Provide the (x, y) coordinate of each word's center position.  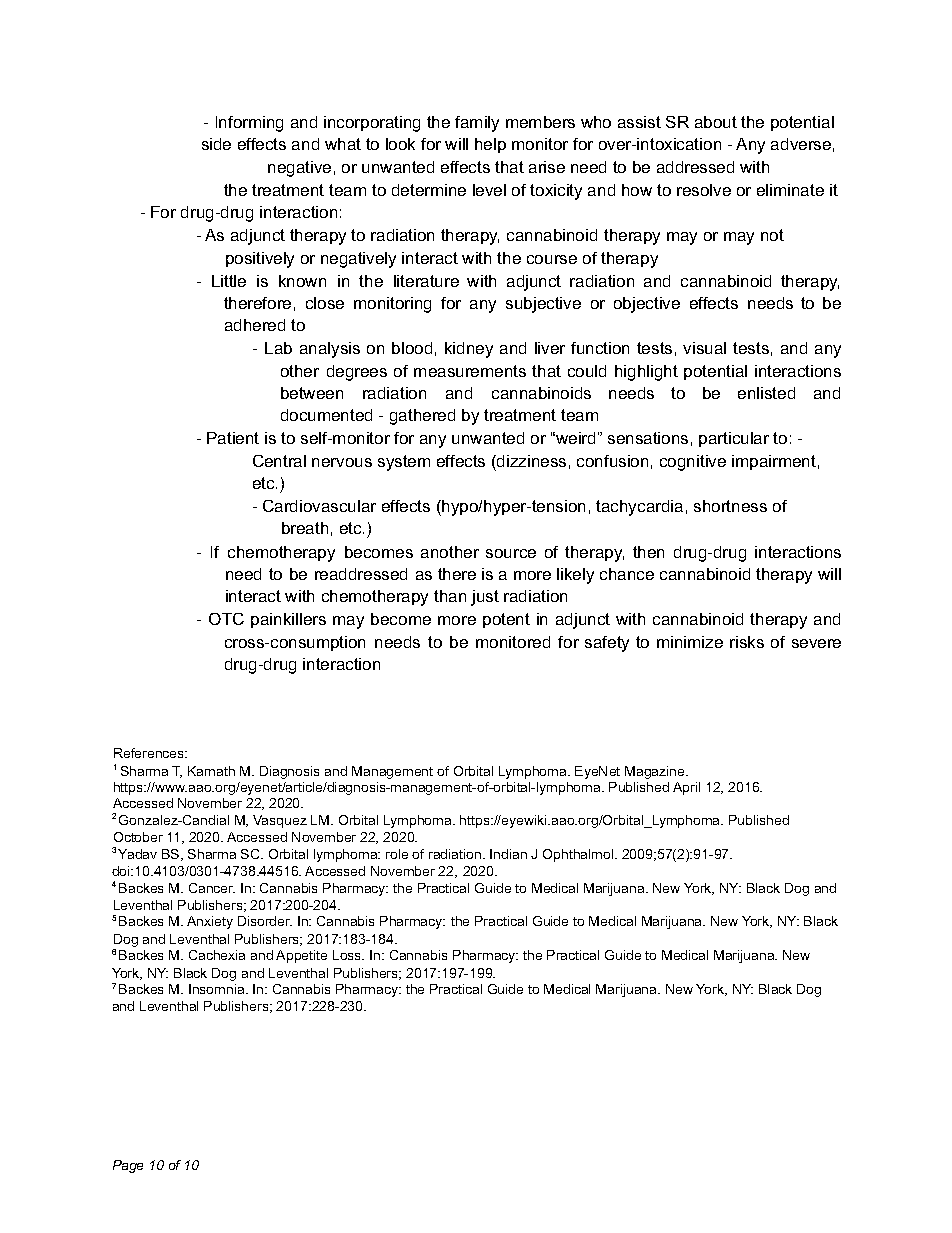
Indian (508, 854)
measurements (470, 371)
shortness (730, 506)
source (511, 553)
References (150, 753)
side (216, 144)
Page (128, 1166)
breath (305, 528)
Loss (348, 955)
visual (704, 348)
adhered (255, 325)
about (716, 122)
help (490, 145)
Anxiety (210, 922)
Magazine (656, 772)
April (686, 788)
